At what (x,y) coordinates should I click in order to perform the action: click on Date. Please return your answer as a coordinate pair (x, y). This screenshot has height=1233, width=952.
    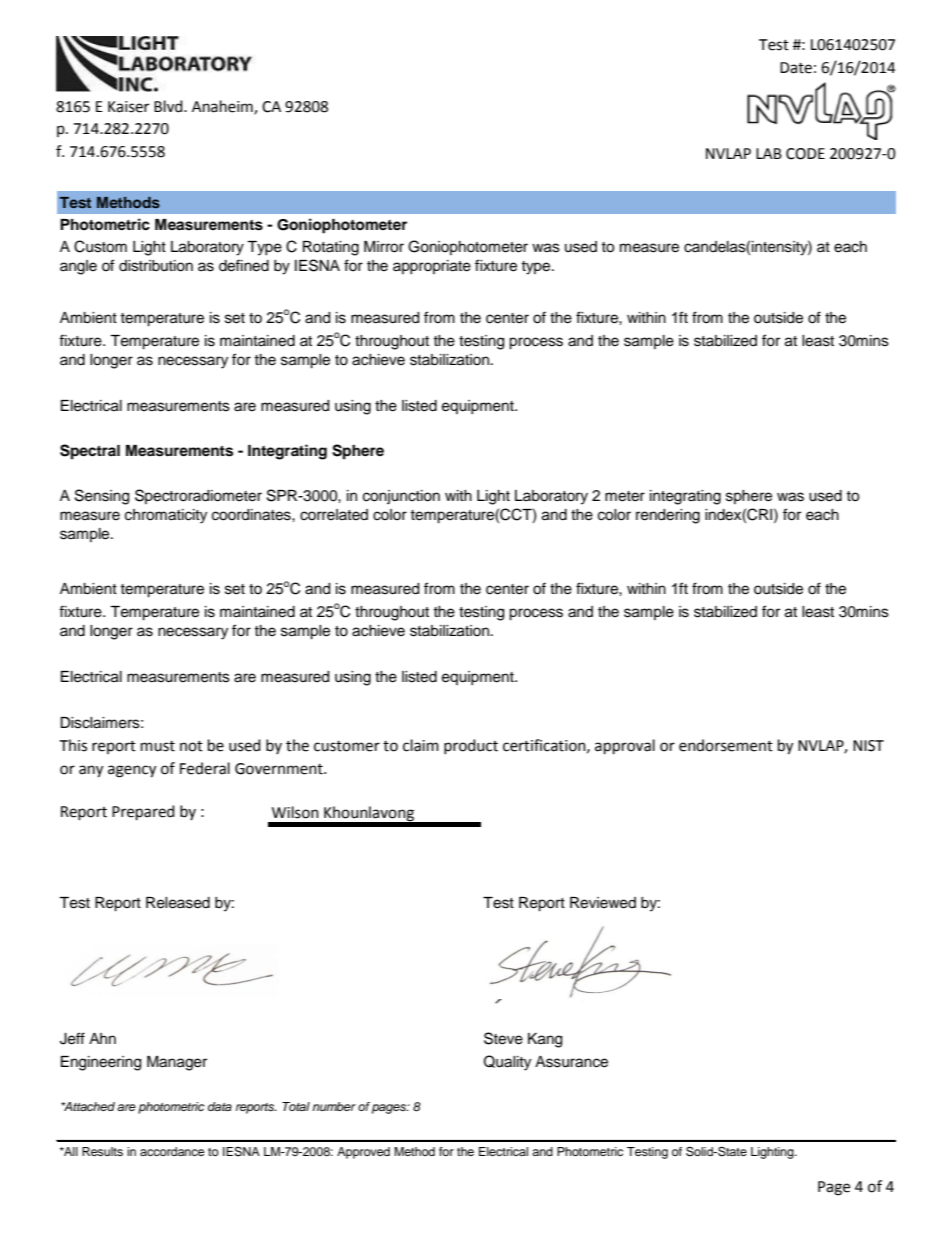
    Looking at the image, I should click on (796, 68).
